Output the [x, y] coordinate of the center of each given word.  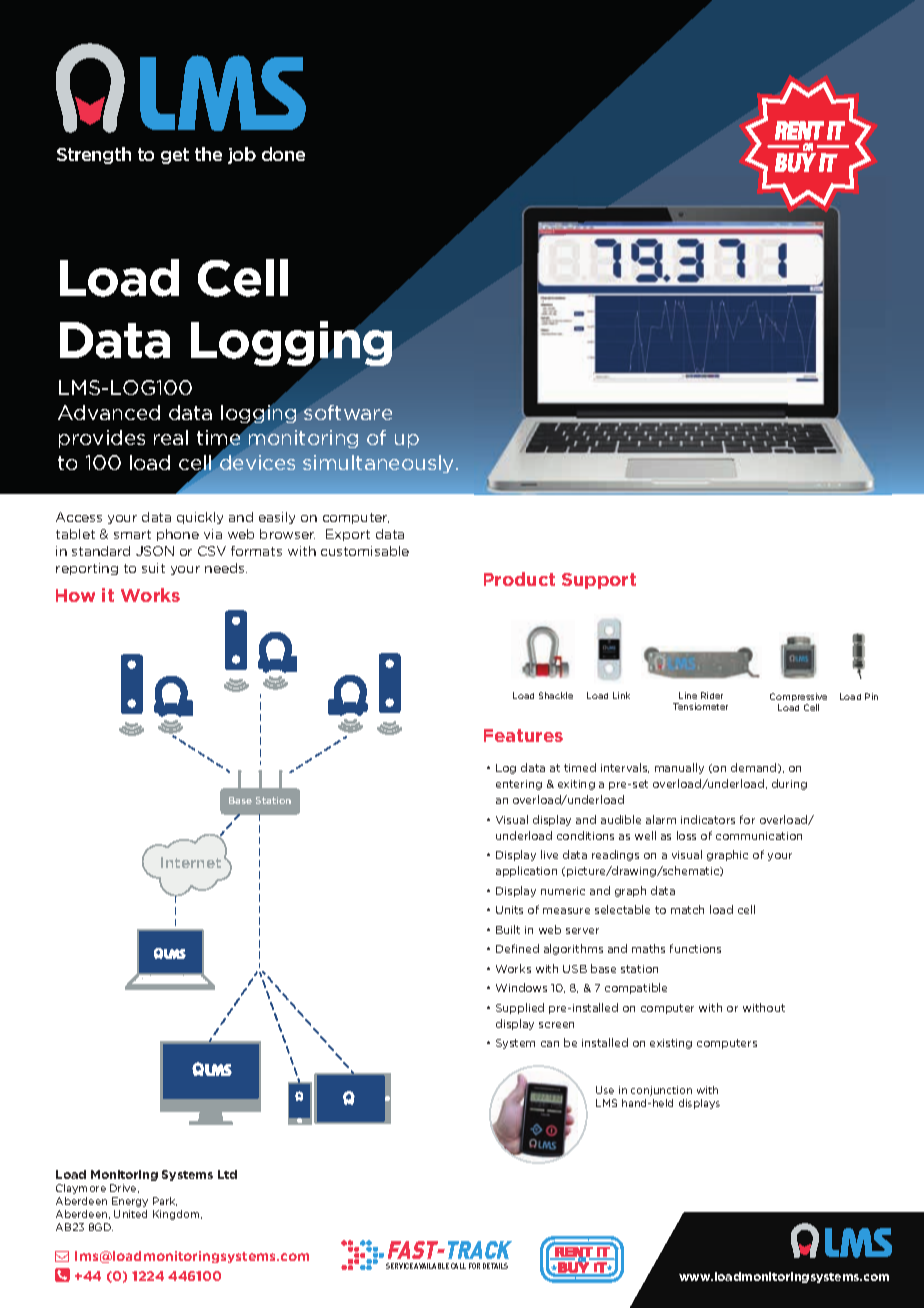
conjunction [661, 1091]
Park [165, 1201]
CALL [458, 1266]
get [175, 156]
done [283, 154]
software [348, 412]
